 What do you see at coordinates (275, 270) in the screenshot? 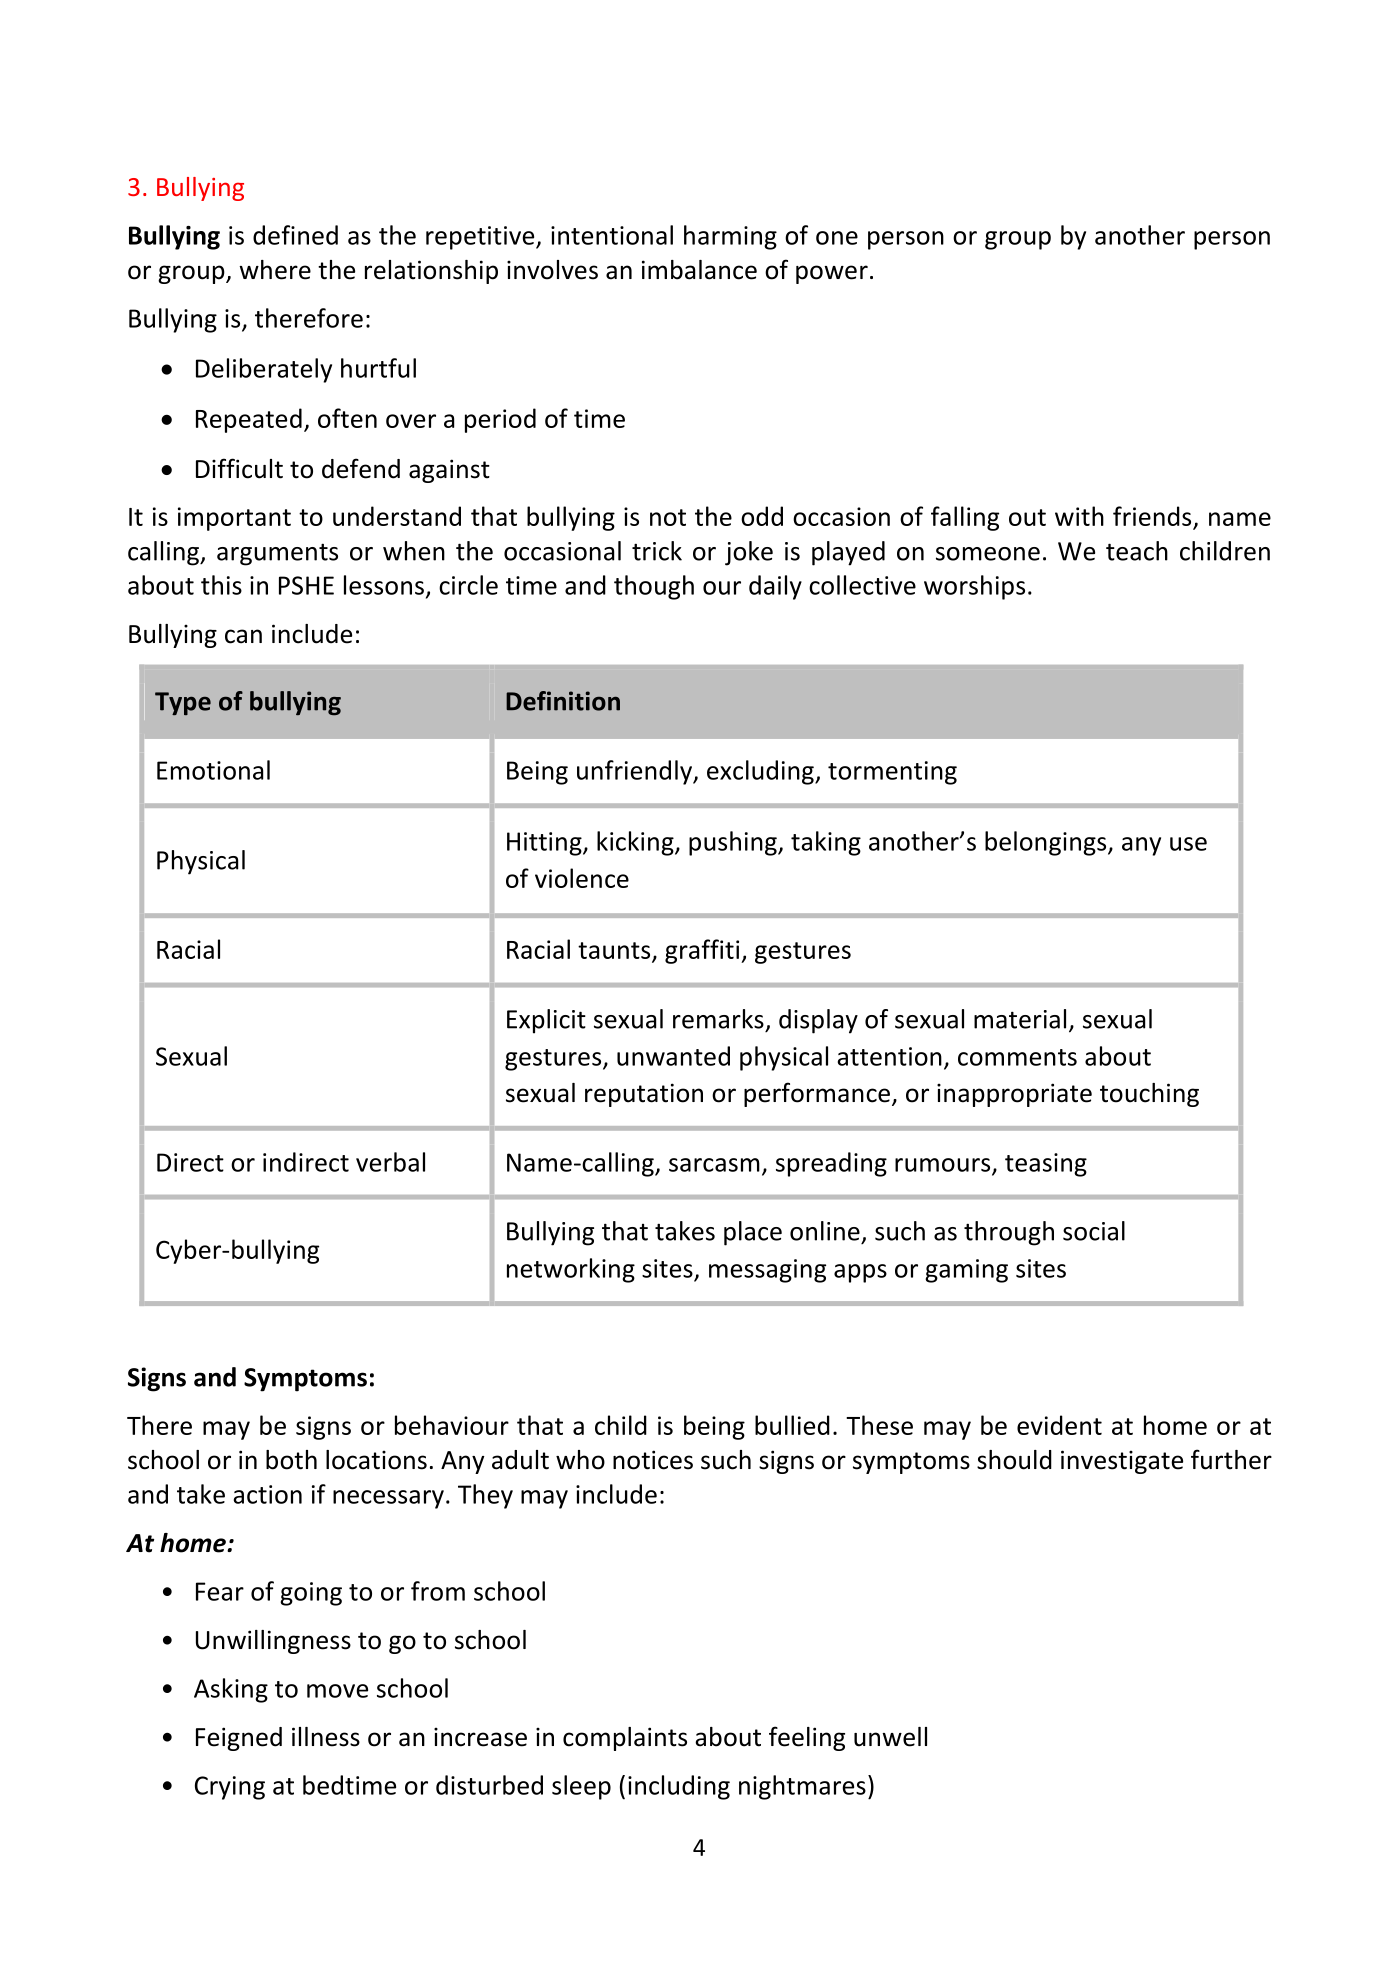
I see `where` at bounding box center [275, 270].
